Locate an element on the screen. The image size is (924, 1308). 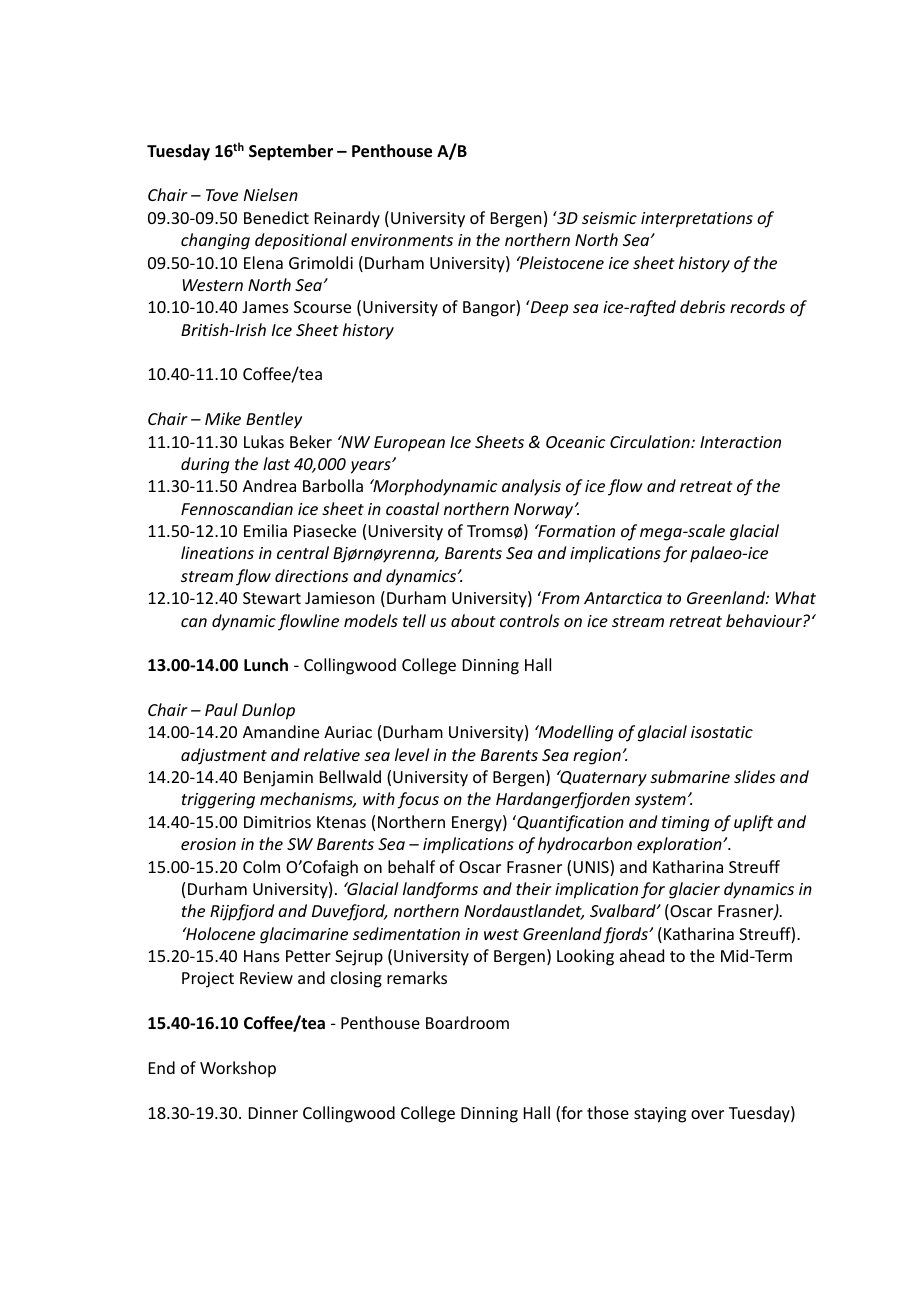
analysis is located at coordinates (531, 487).
